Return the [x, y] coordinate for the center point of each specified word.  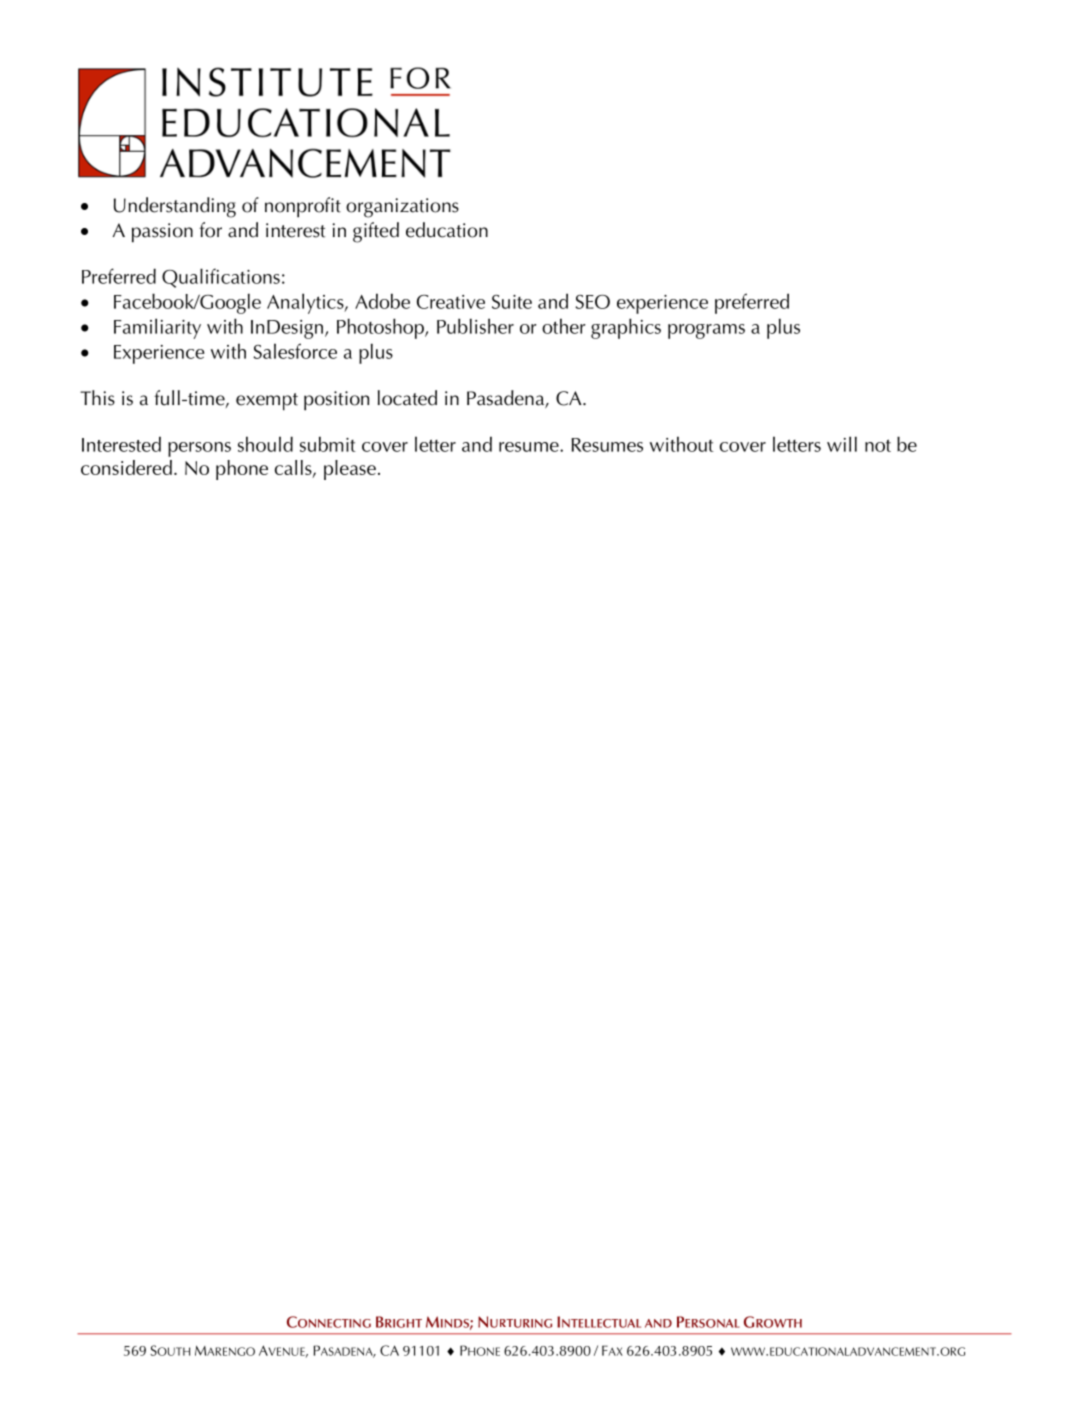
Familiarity [157, 328]
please [350, 470]
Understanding [175, 207]
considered [126, 467]
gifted [376, 232]
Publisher [475, 326]
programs [706, 331]
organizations [402, 208]
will [842, 444]
